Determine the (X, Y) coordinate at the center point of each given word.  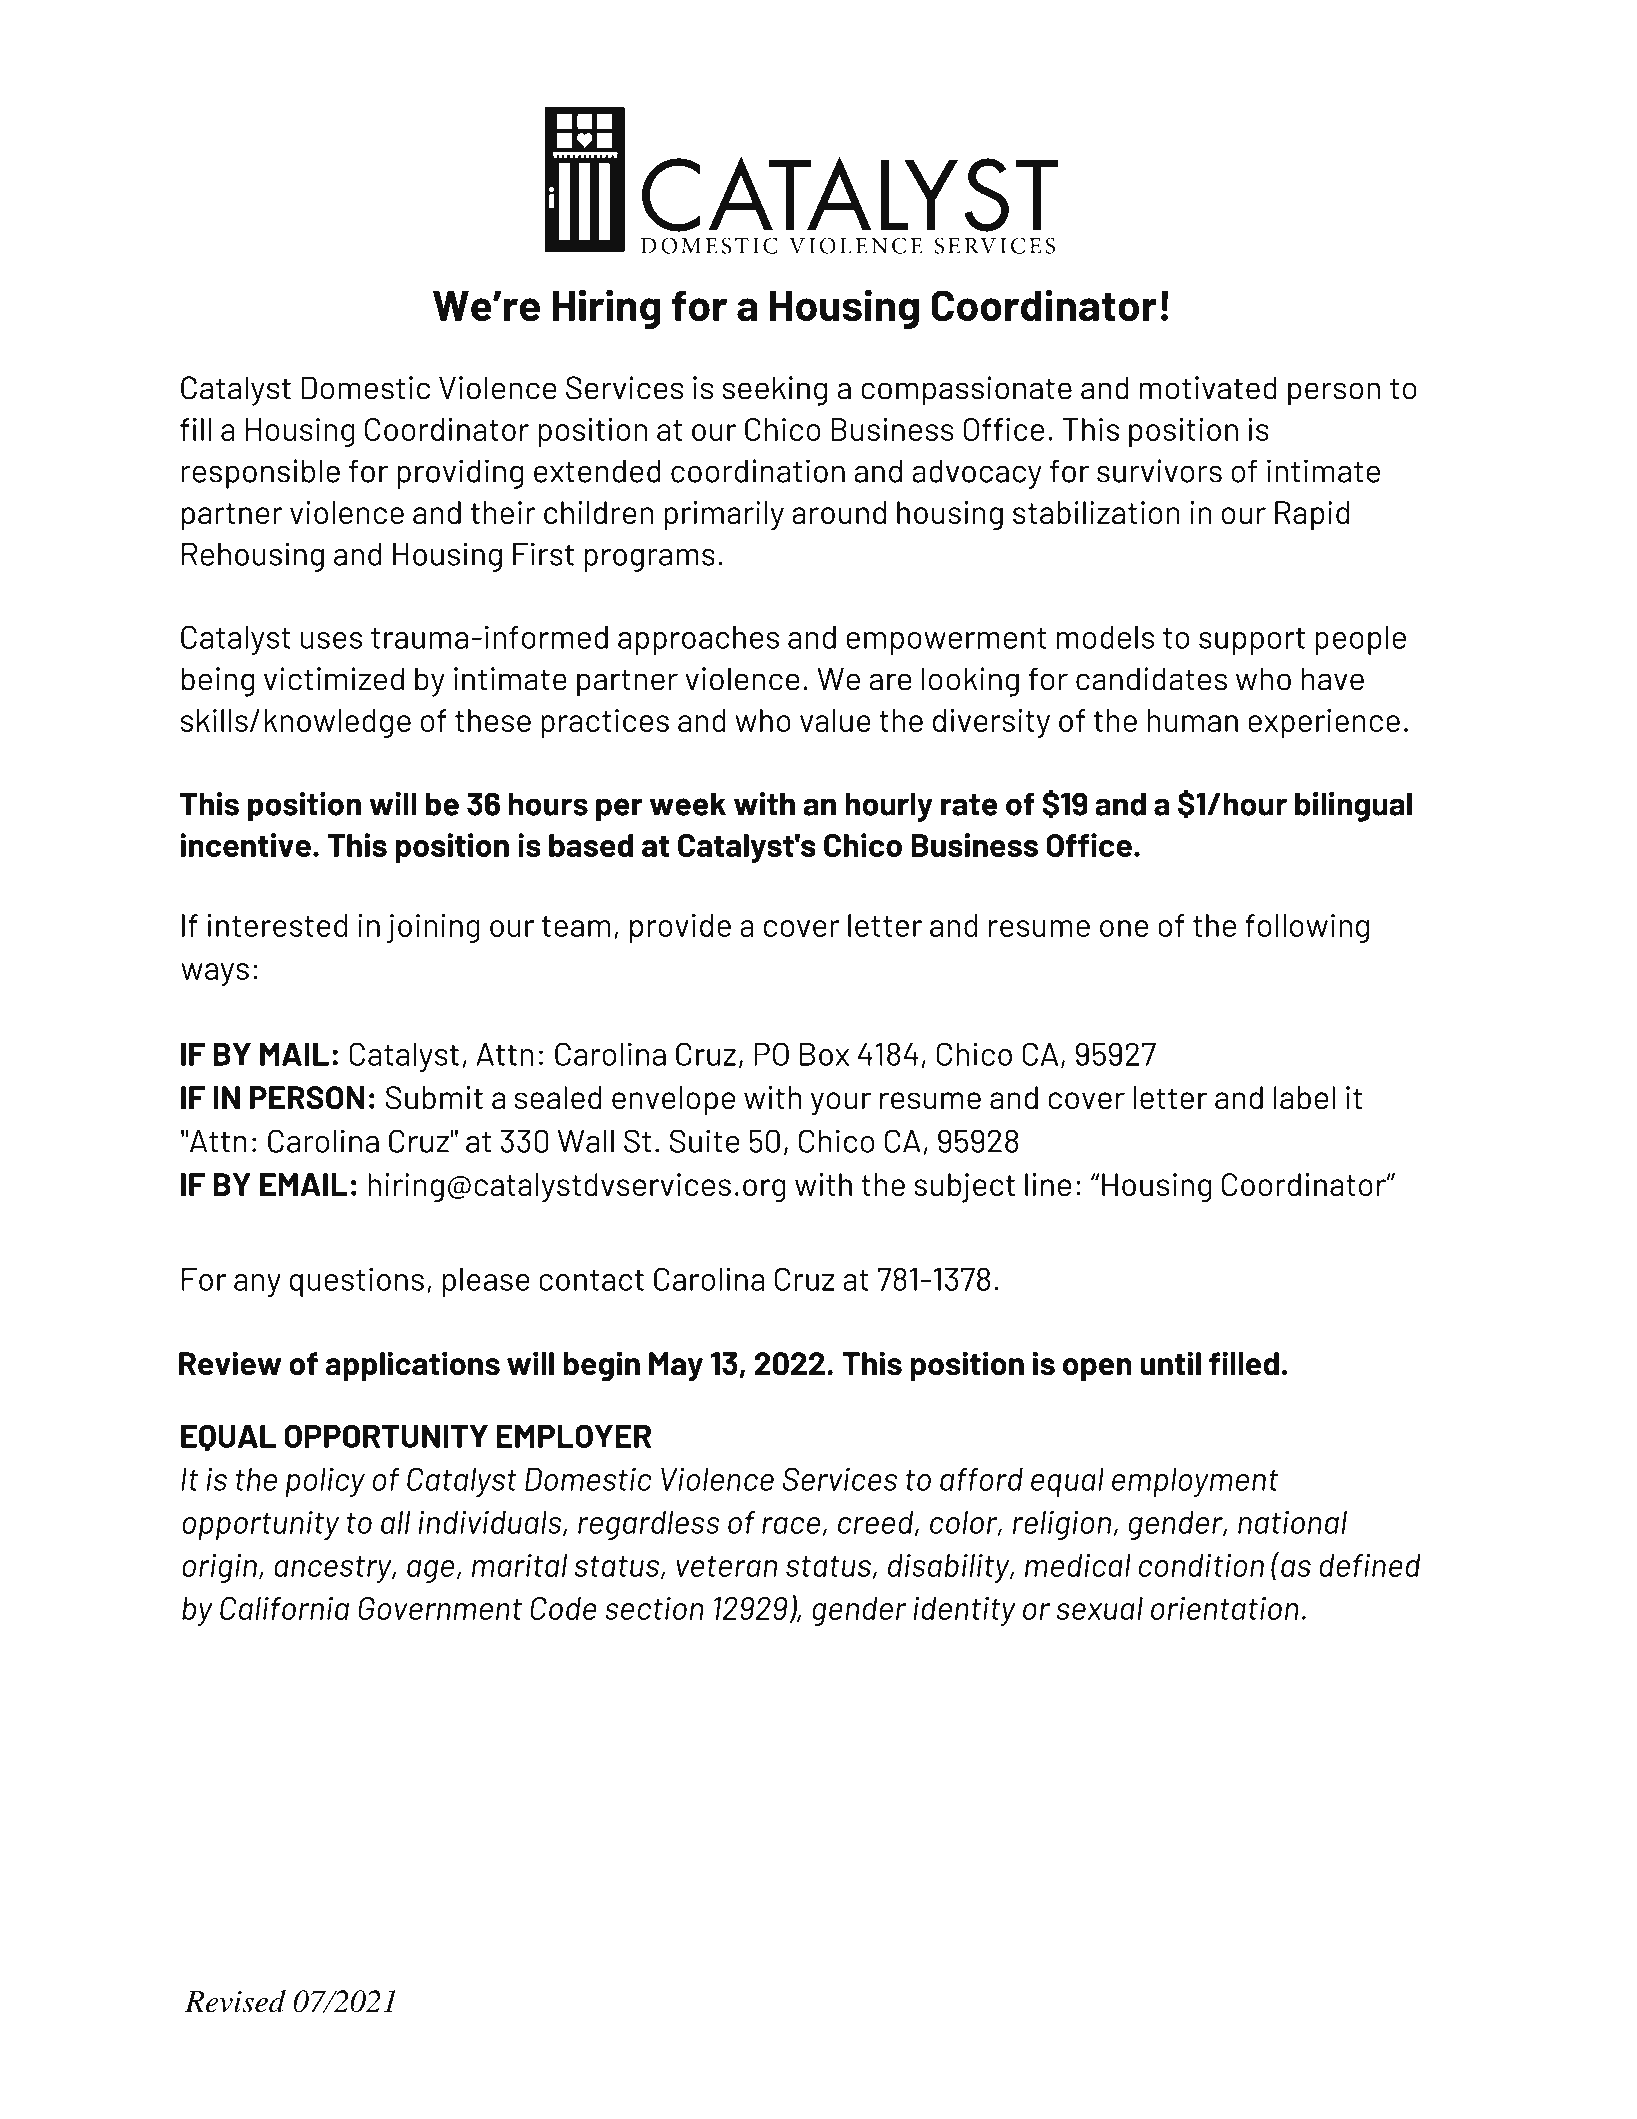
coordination (758, 471)
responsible (260, 474)
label (1304, 1098)
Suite (704, 1141)
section (654, 1608)
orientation (1225, 1608)
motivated (1208, 388)
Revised (235, 2001)
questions (357, 1282)
